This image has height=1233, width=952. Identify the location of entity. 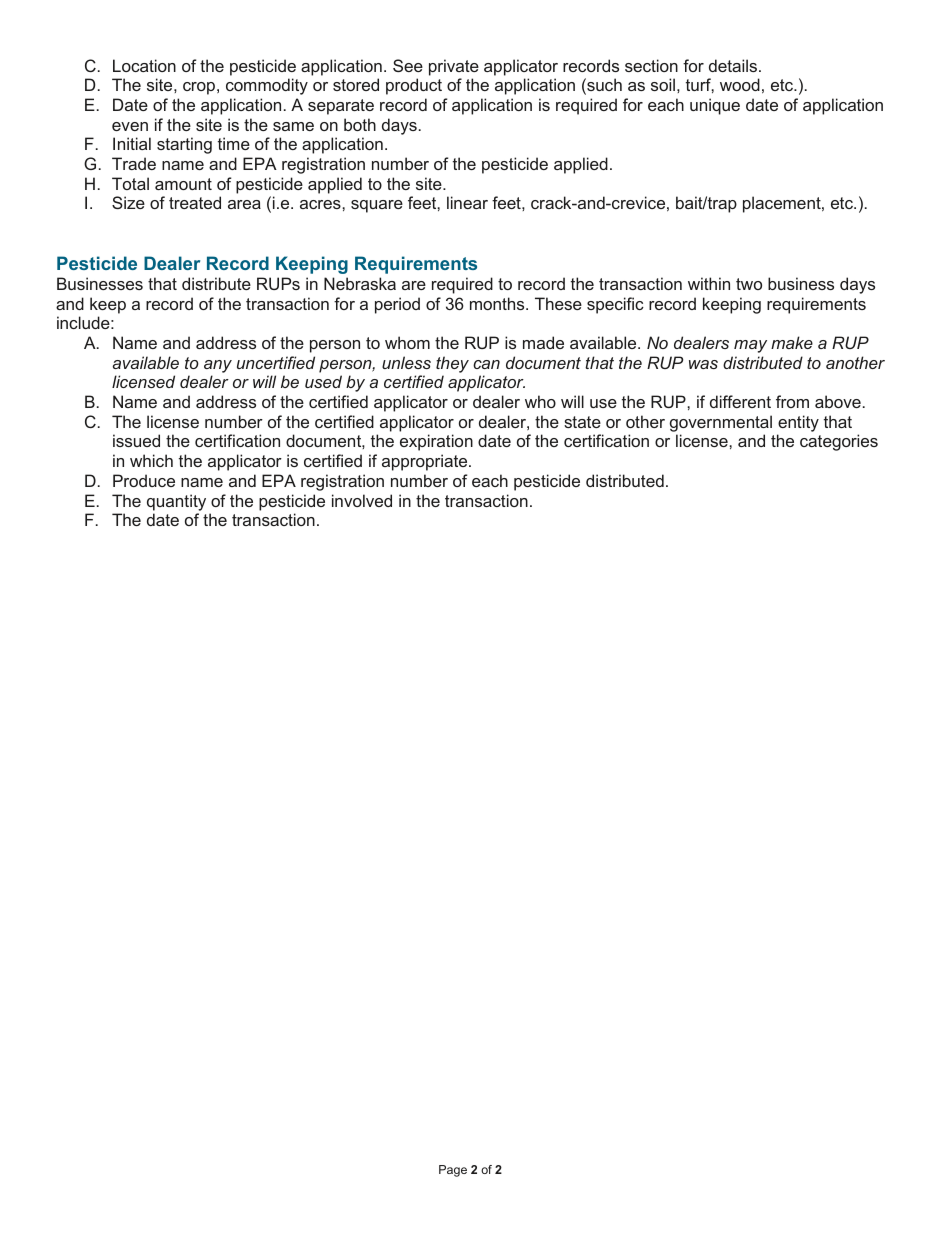
(798, 423).
